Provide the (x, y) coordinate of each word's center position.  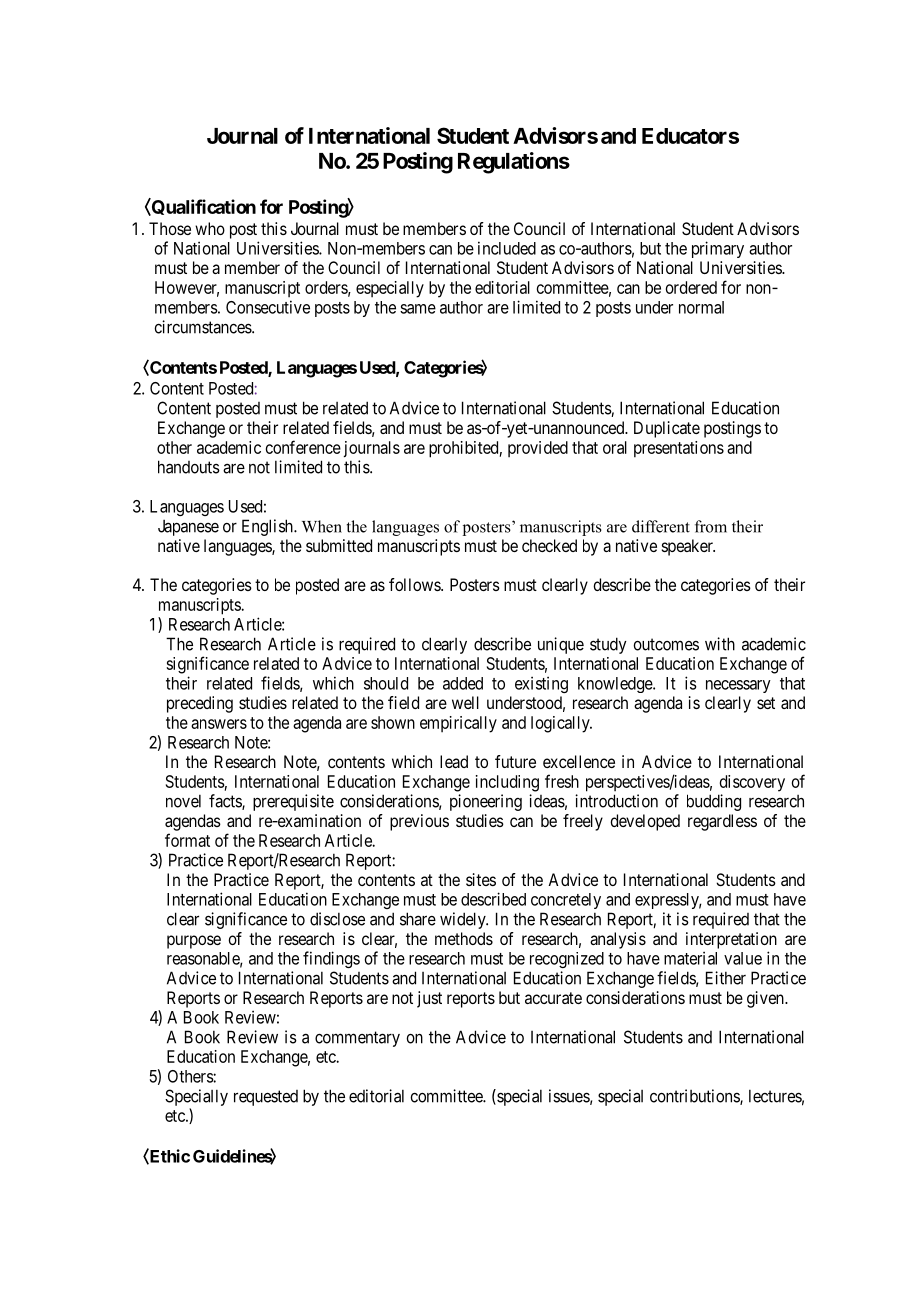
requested (266, 1098)
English (268, 527)
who (210, 228)
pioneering (486, 802)
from (711, 526)
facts (226, 802)
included (507, 248)
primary (718, 249)
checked (549, 545)
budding (714, 802)
